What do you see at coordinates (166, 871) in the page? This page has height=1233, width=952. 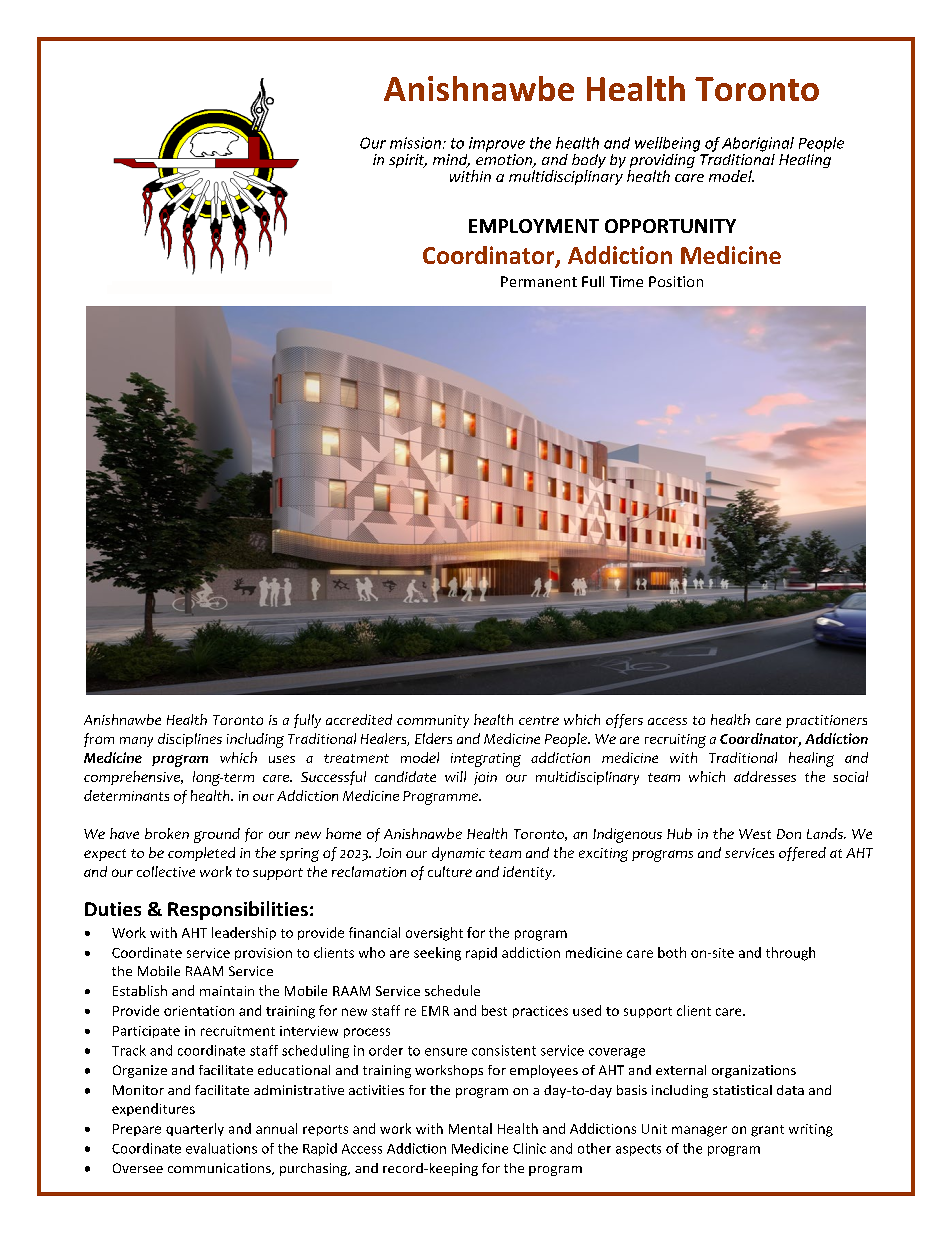 I see `collective` at bounding box center [166, 871].
